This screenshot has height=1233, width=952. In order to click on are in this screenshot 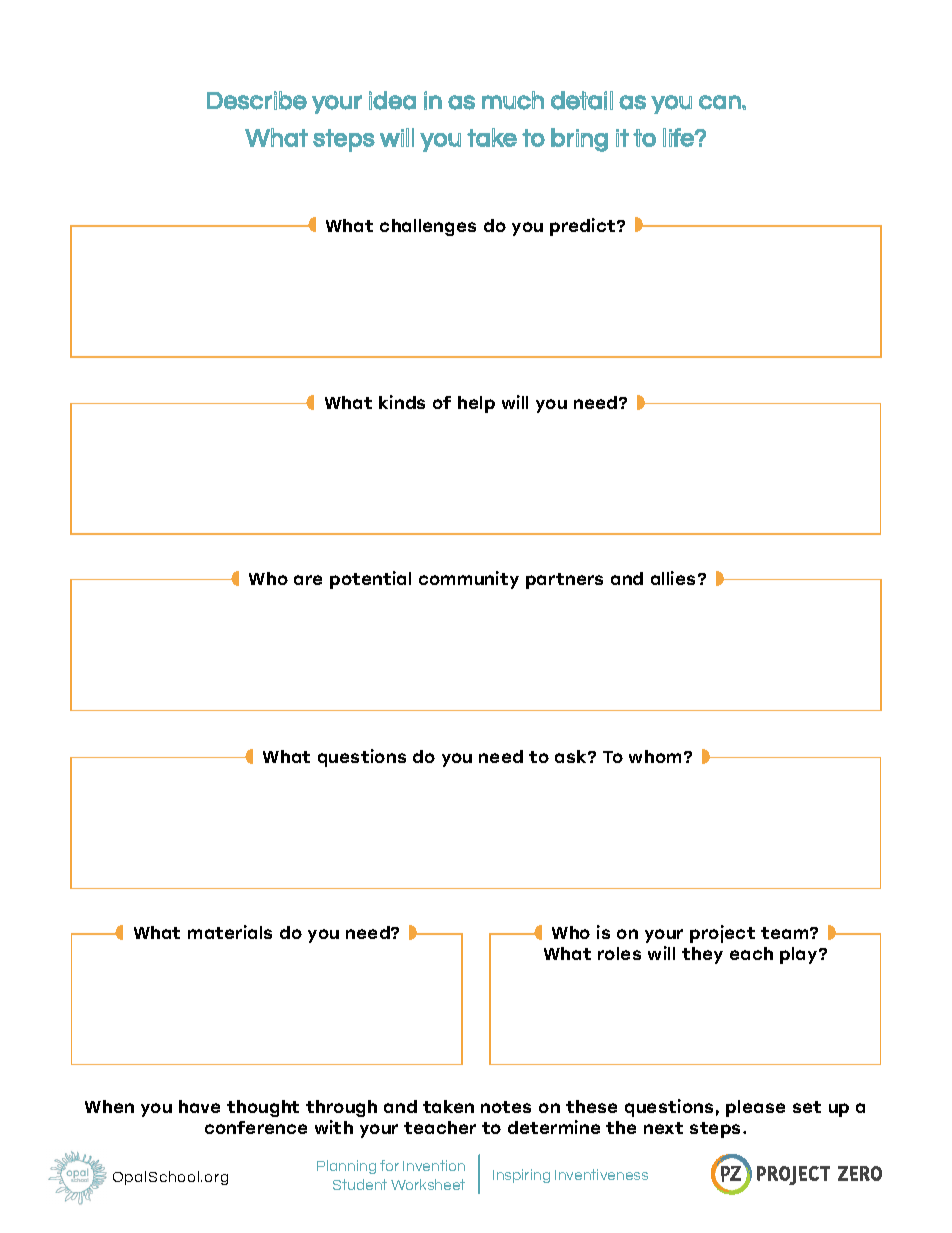, I will do `click(308, 580)`.
